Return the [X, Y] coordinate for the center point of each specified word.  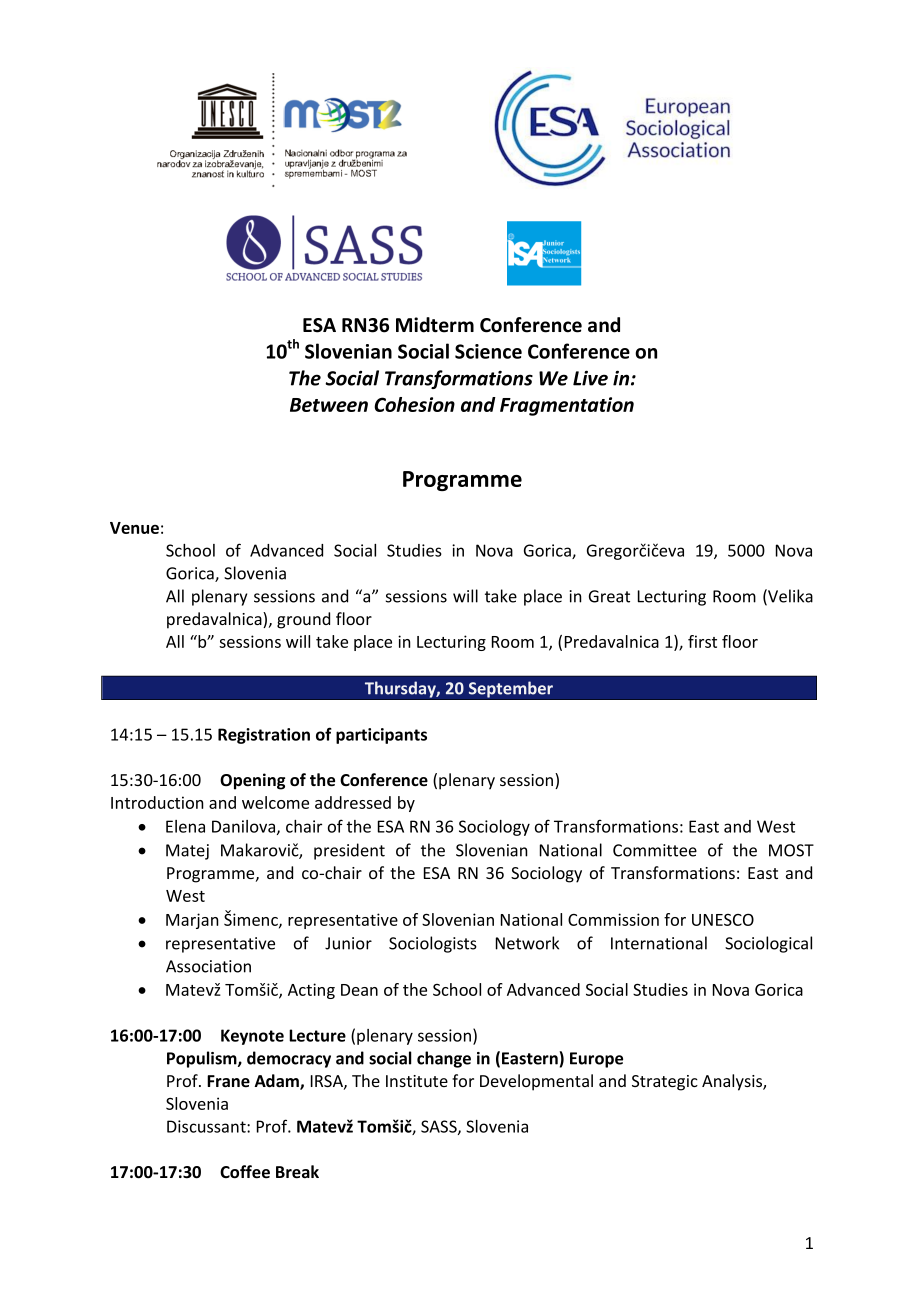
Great [609, 596]
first [702, 641]
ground [303, 620]
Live [590, 378]
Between [329, 405]
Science [488, 351]
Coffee [245, 1172]
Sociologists [433, 944]
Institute [417, 1081]
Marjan [192, 921]
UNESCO [723, 919]
